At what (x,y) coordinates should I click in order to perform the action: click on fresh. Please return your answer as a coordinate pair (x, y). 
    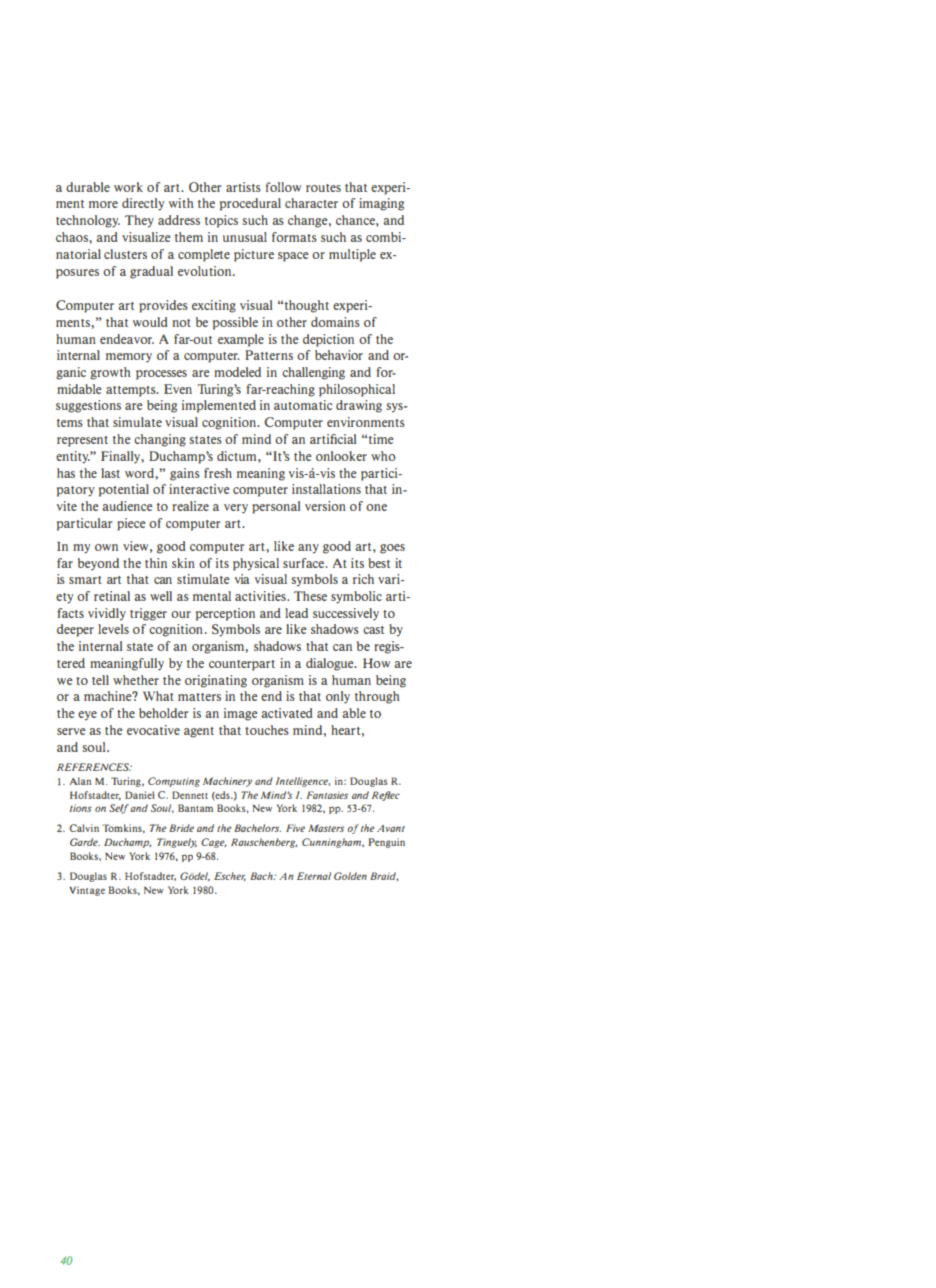
    Looking at the image, I should click on (218, 473).
